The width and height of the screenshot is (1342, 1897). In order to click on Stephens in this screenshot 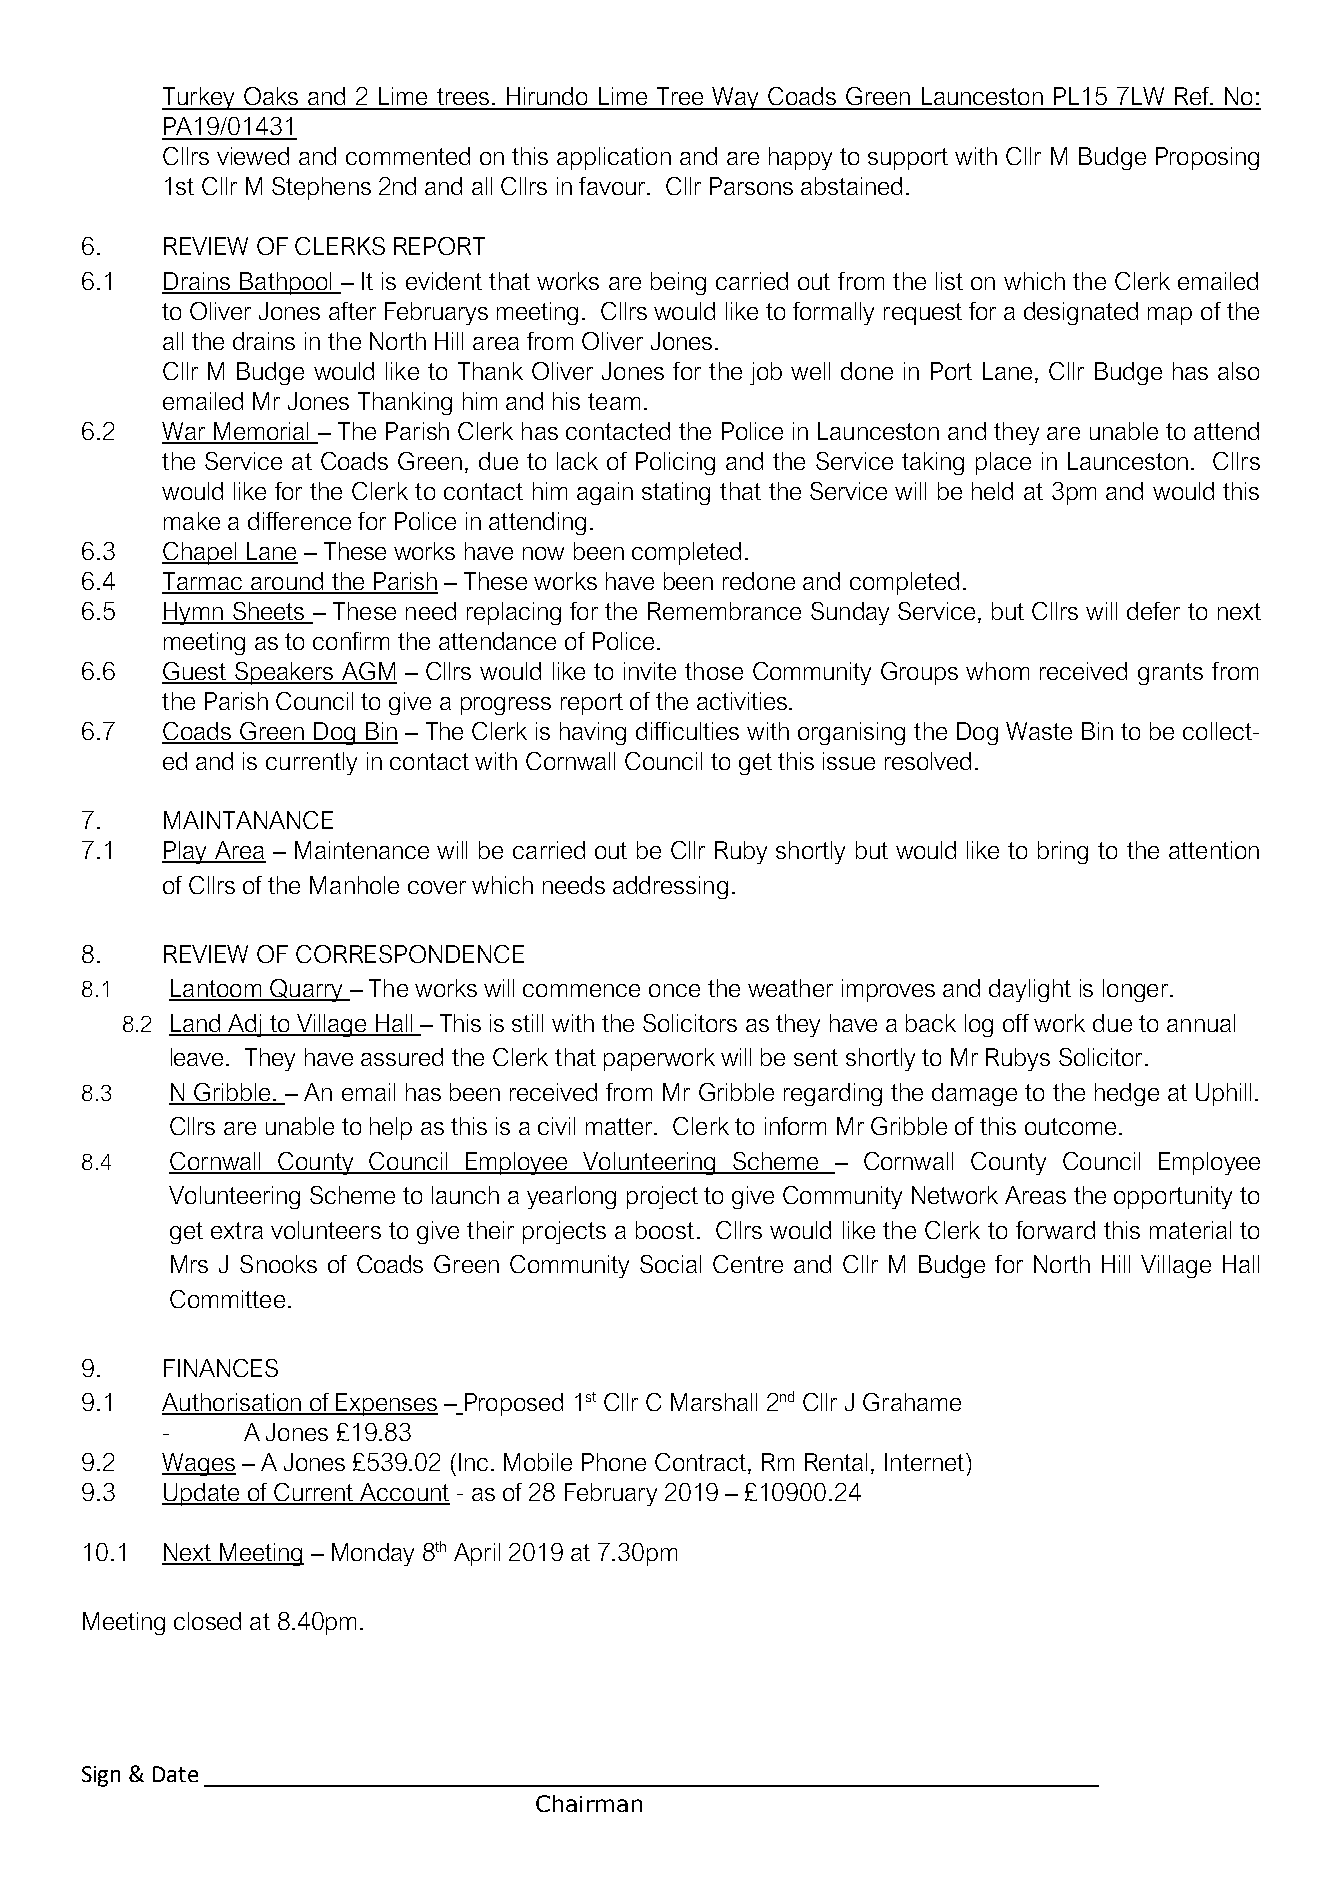, I will do `click(321, 188)`.
